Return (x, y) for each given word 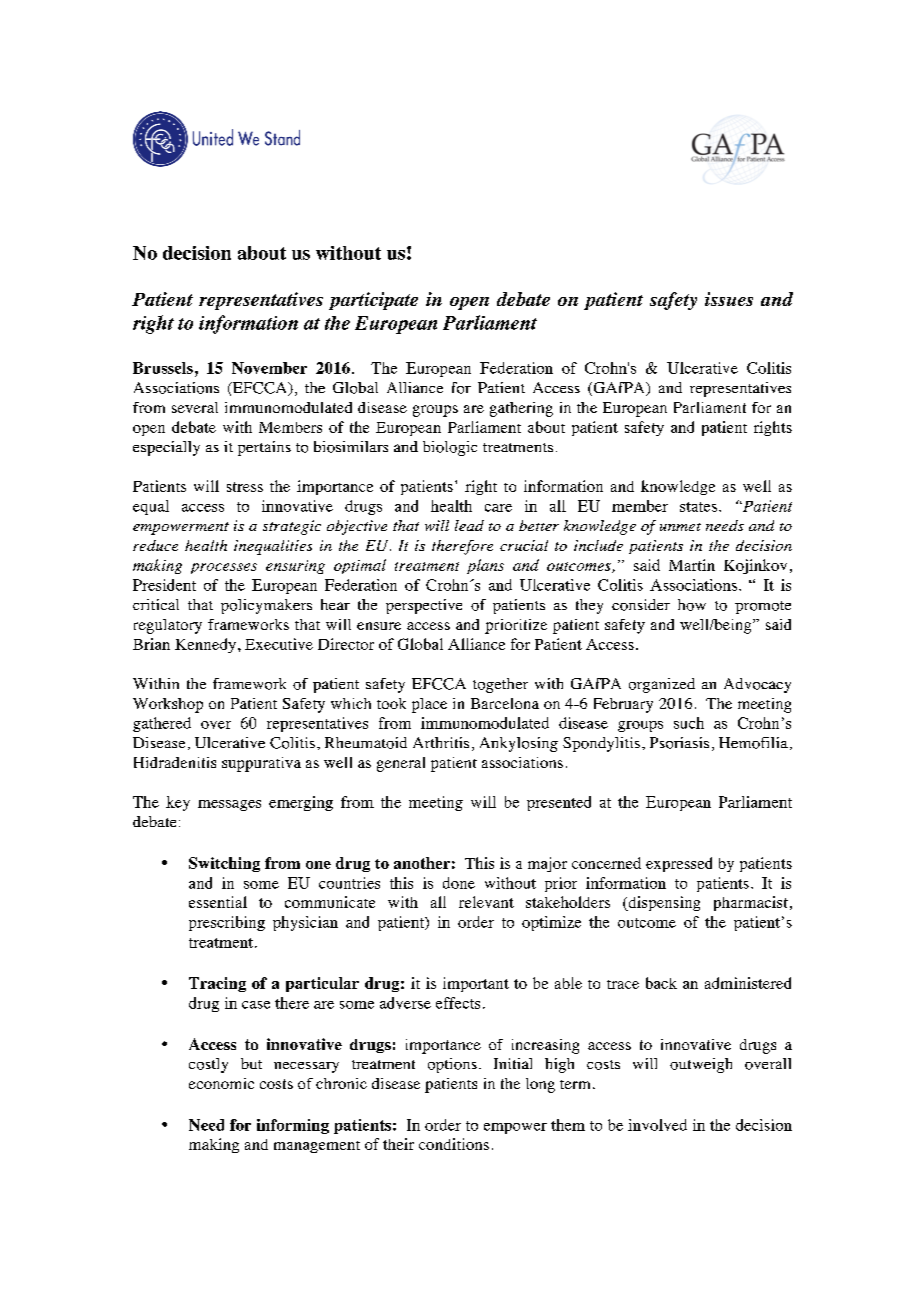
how (692, 605)
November (269, 368)
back (661, 983)
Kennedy (205, 645)
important (476, 984)
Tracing (217, 984)
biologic (450, 448)
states (698, 507)
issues (729, 299)
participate (373, 301)
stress (245, 487)
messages (229, 805)
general (401, 764)
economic (221, 1083)
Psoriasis (679, 743)
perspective (424, 606)
